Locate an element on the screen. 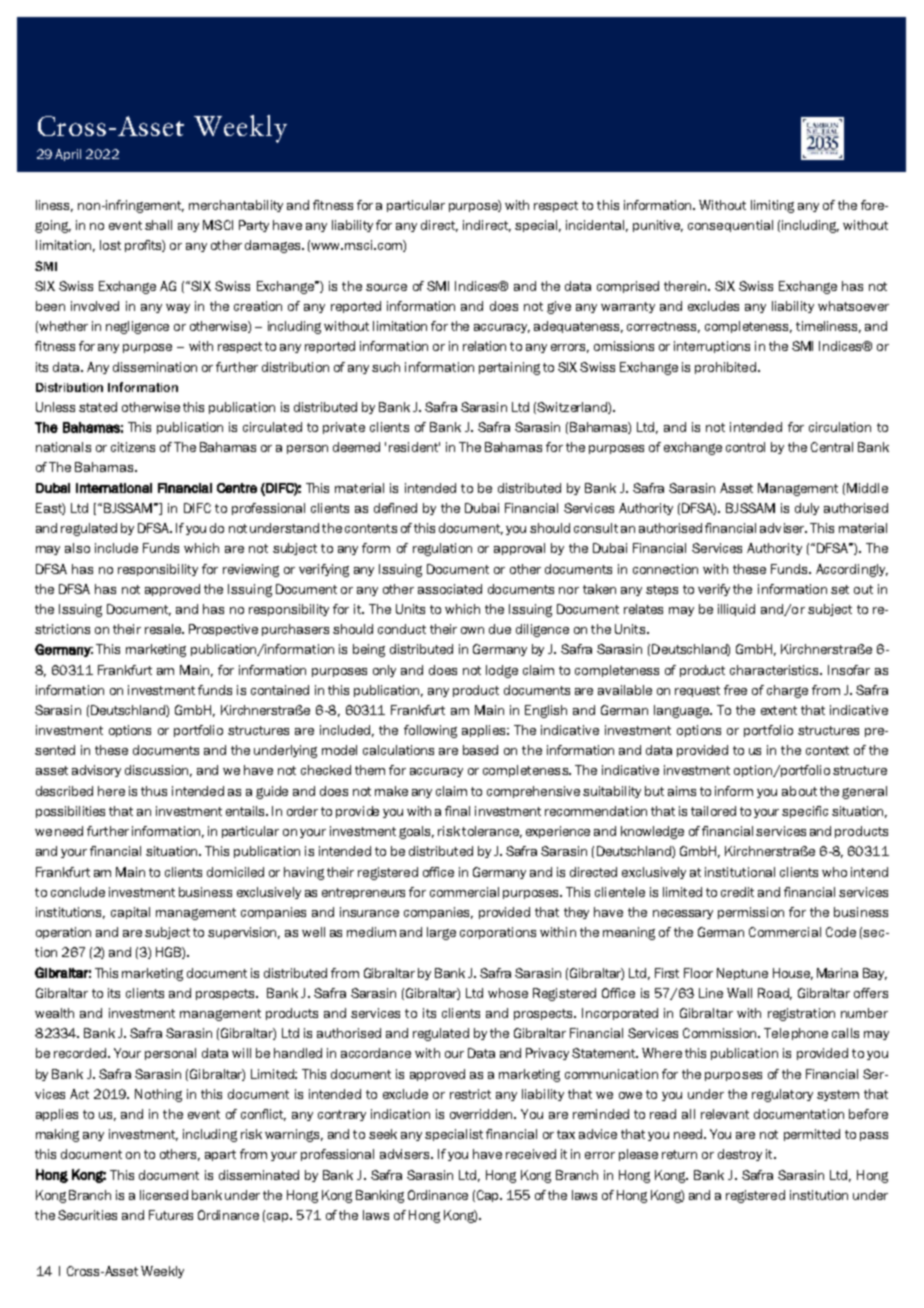 The image size is (924, 1308). licensed is located at coordinates (164, 1195).
